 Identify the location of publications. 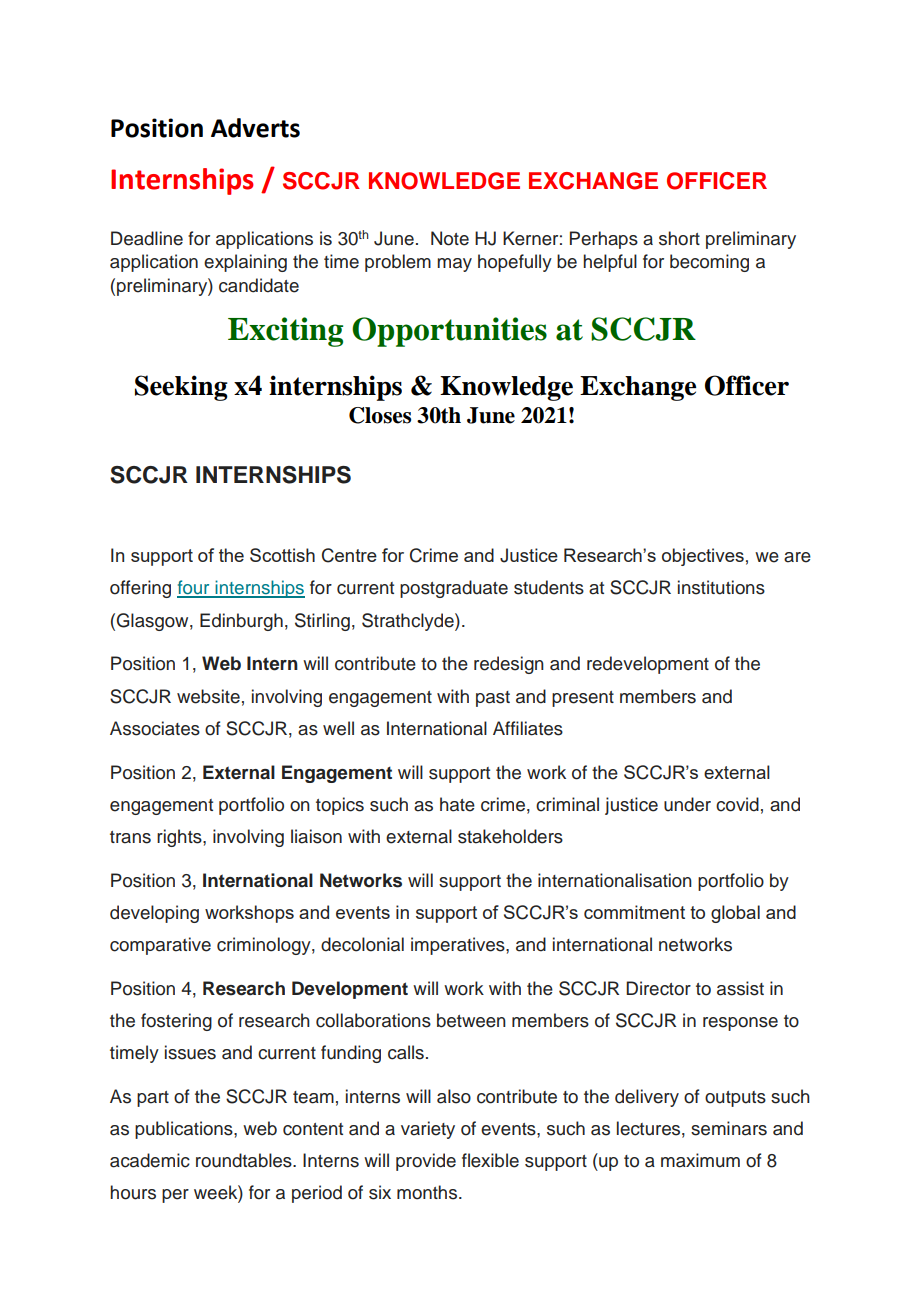
(185, 1130).
